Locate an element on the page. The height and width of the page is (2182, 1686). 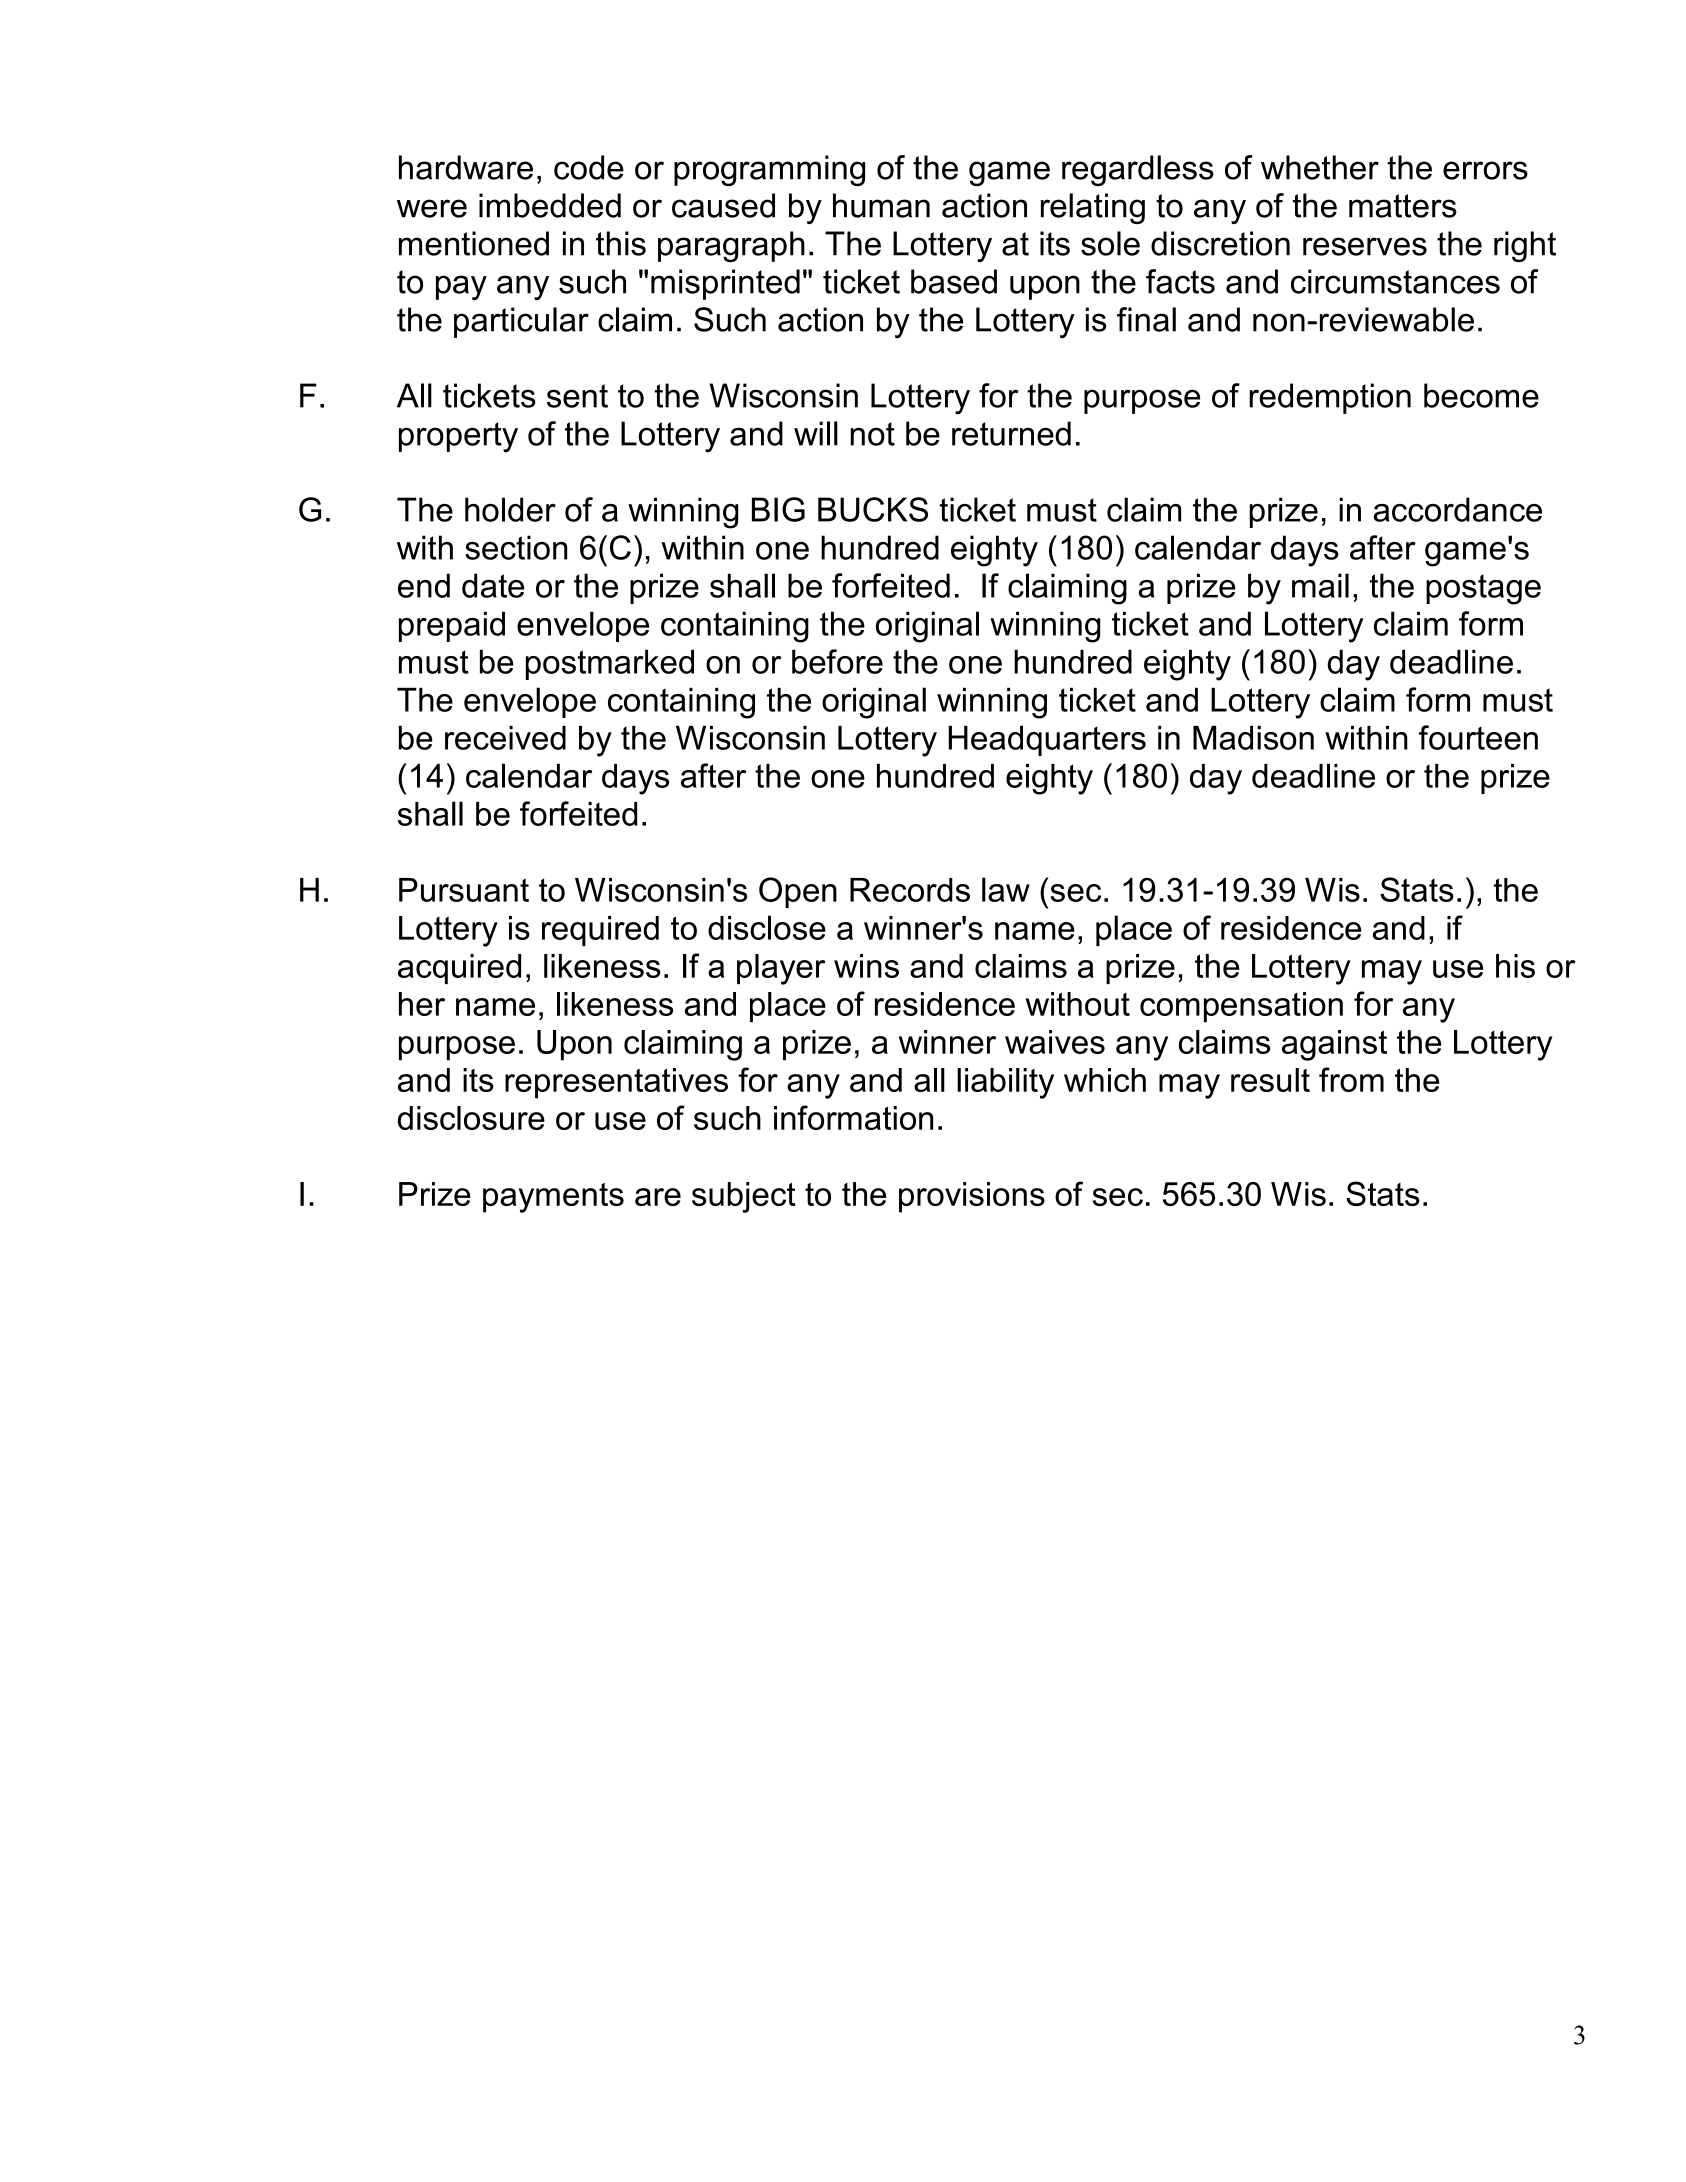
Pursuant is located at coordinates (464, 890).
